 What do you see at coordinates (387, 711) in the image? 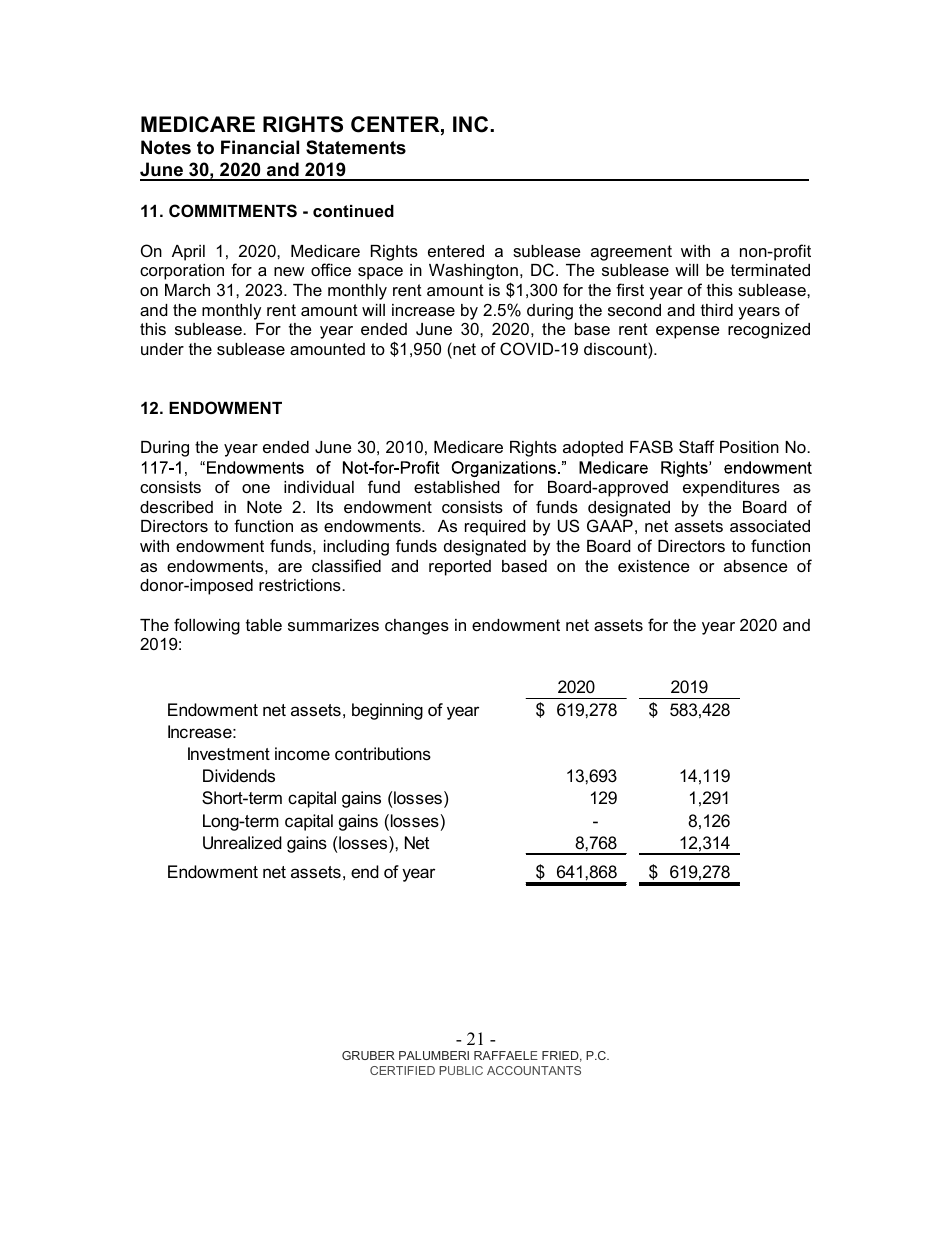
I see `beginning` at bounding box center [387, 711].
